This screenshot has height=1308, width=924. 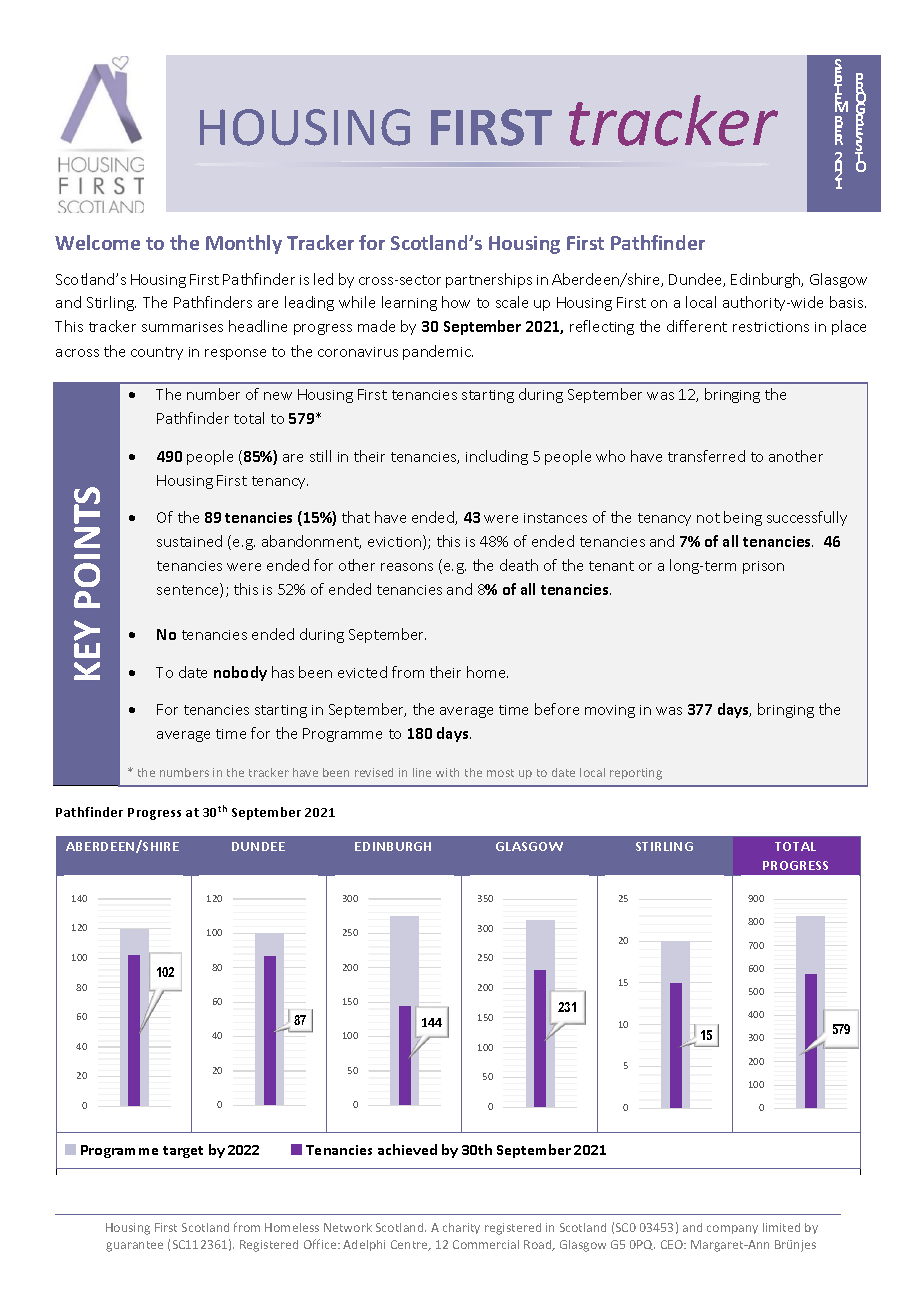 What do you see at coordinates (134, 1246) in the screenshot?
I see `guarantee` at bounding box center [134, 1246].
